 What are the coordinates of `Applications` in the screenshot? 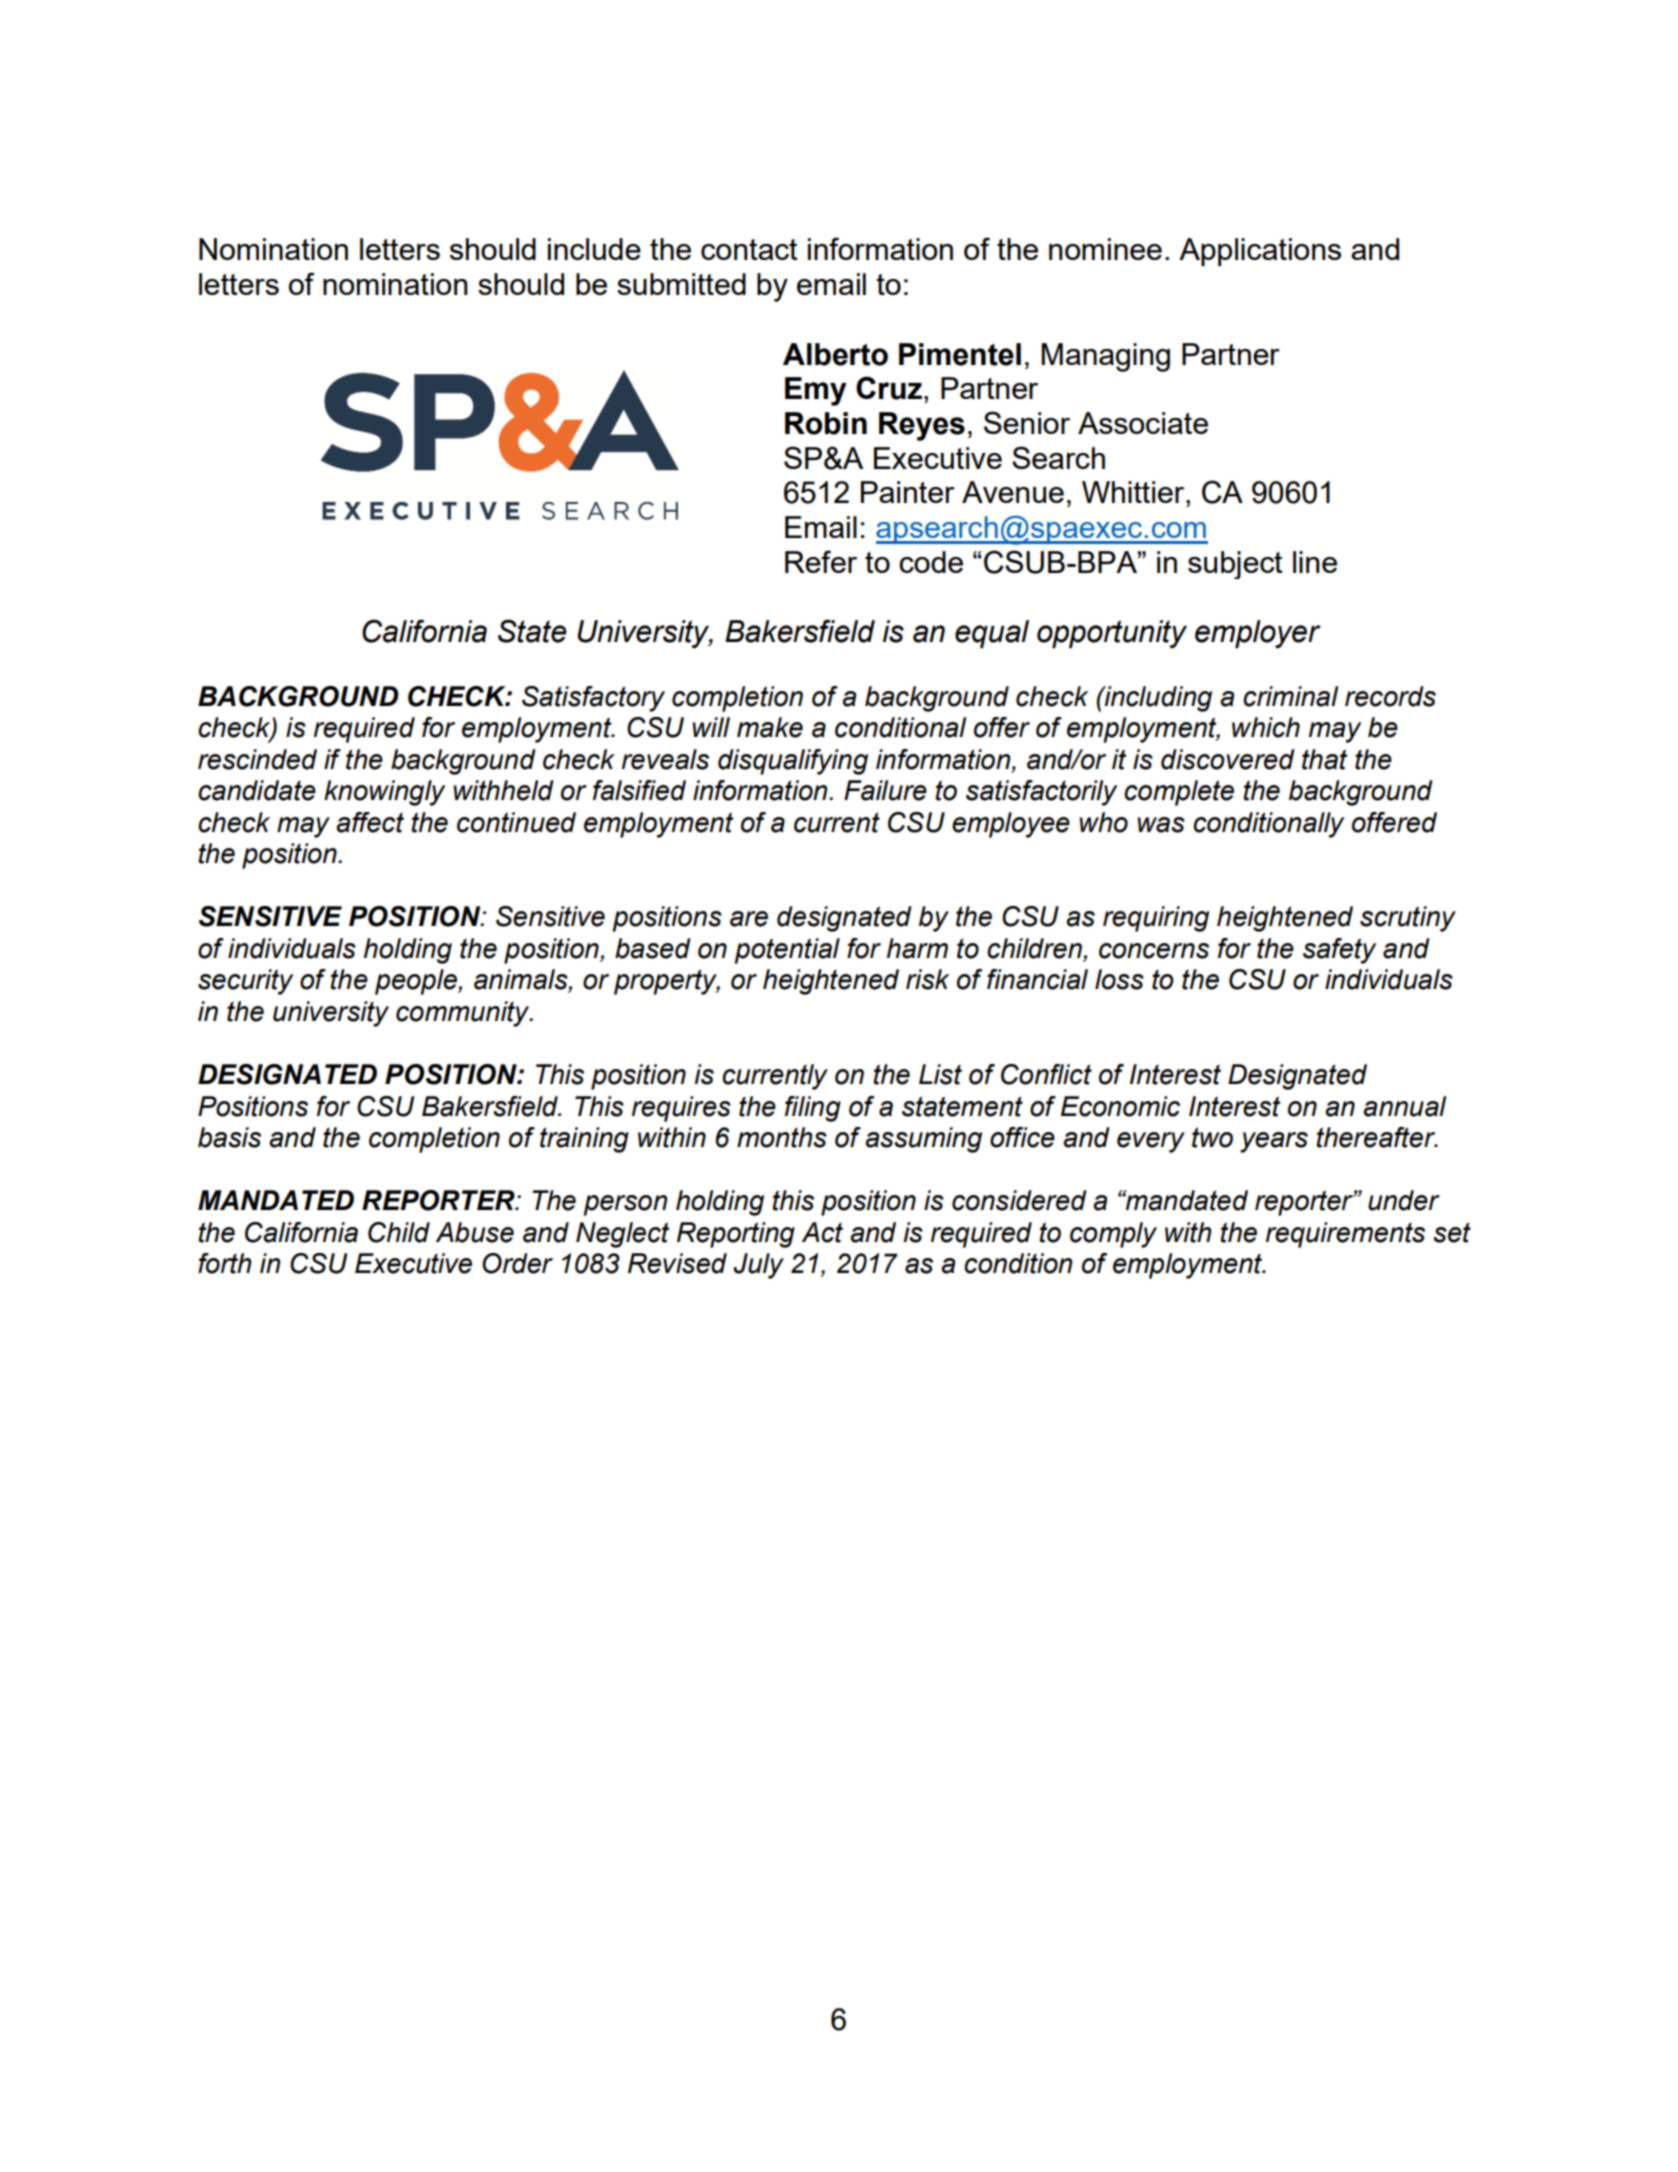 It's located at (1260, 252).
